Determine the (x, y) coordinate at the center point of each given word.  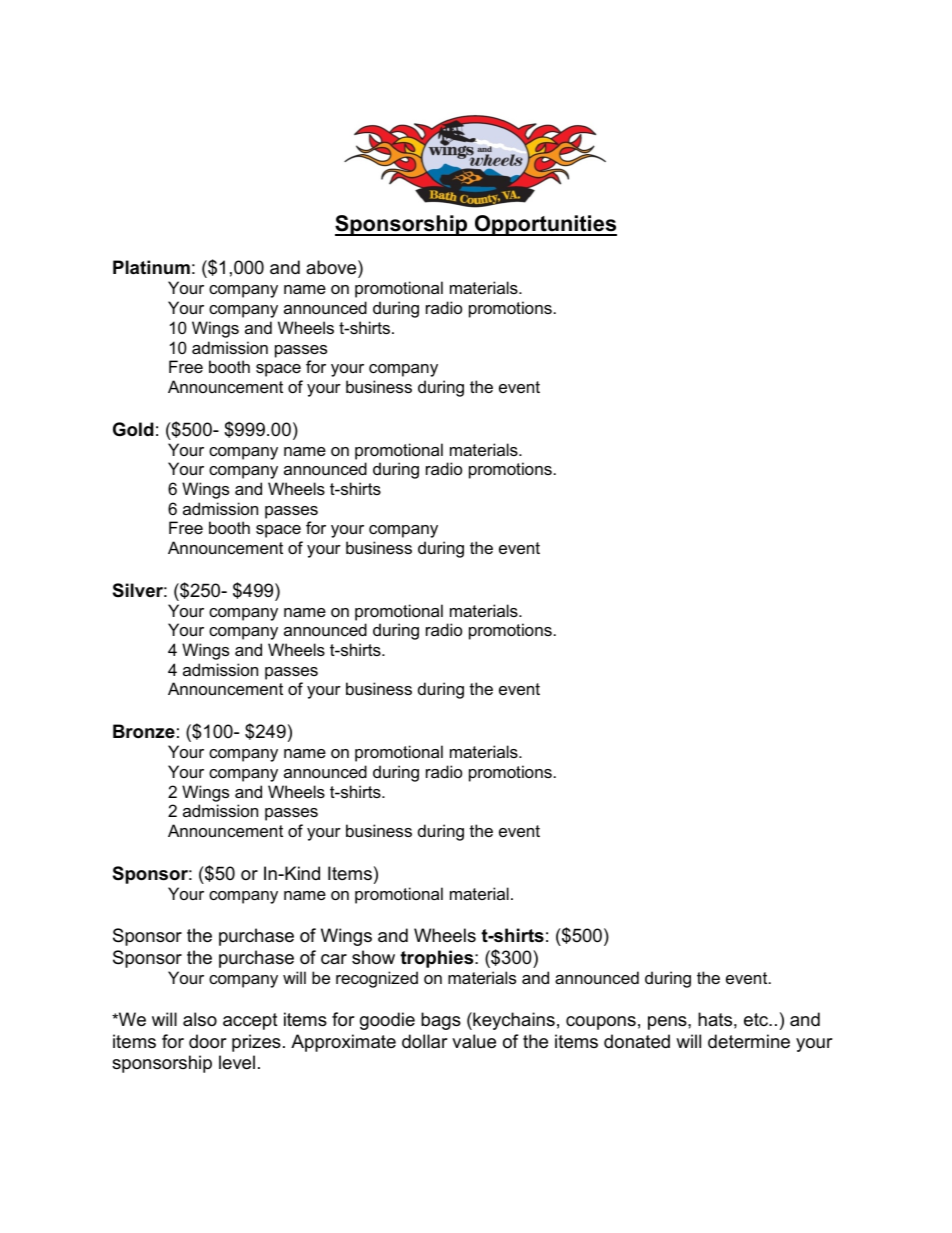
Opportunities (545, 225)
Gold (133, 429)
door (208, 1041)
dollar (425, 1041)
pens (668, 1023)
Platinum (151, 267)
